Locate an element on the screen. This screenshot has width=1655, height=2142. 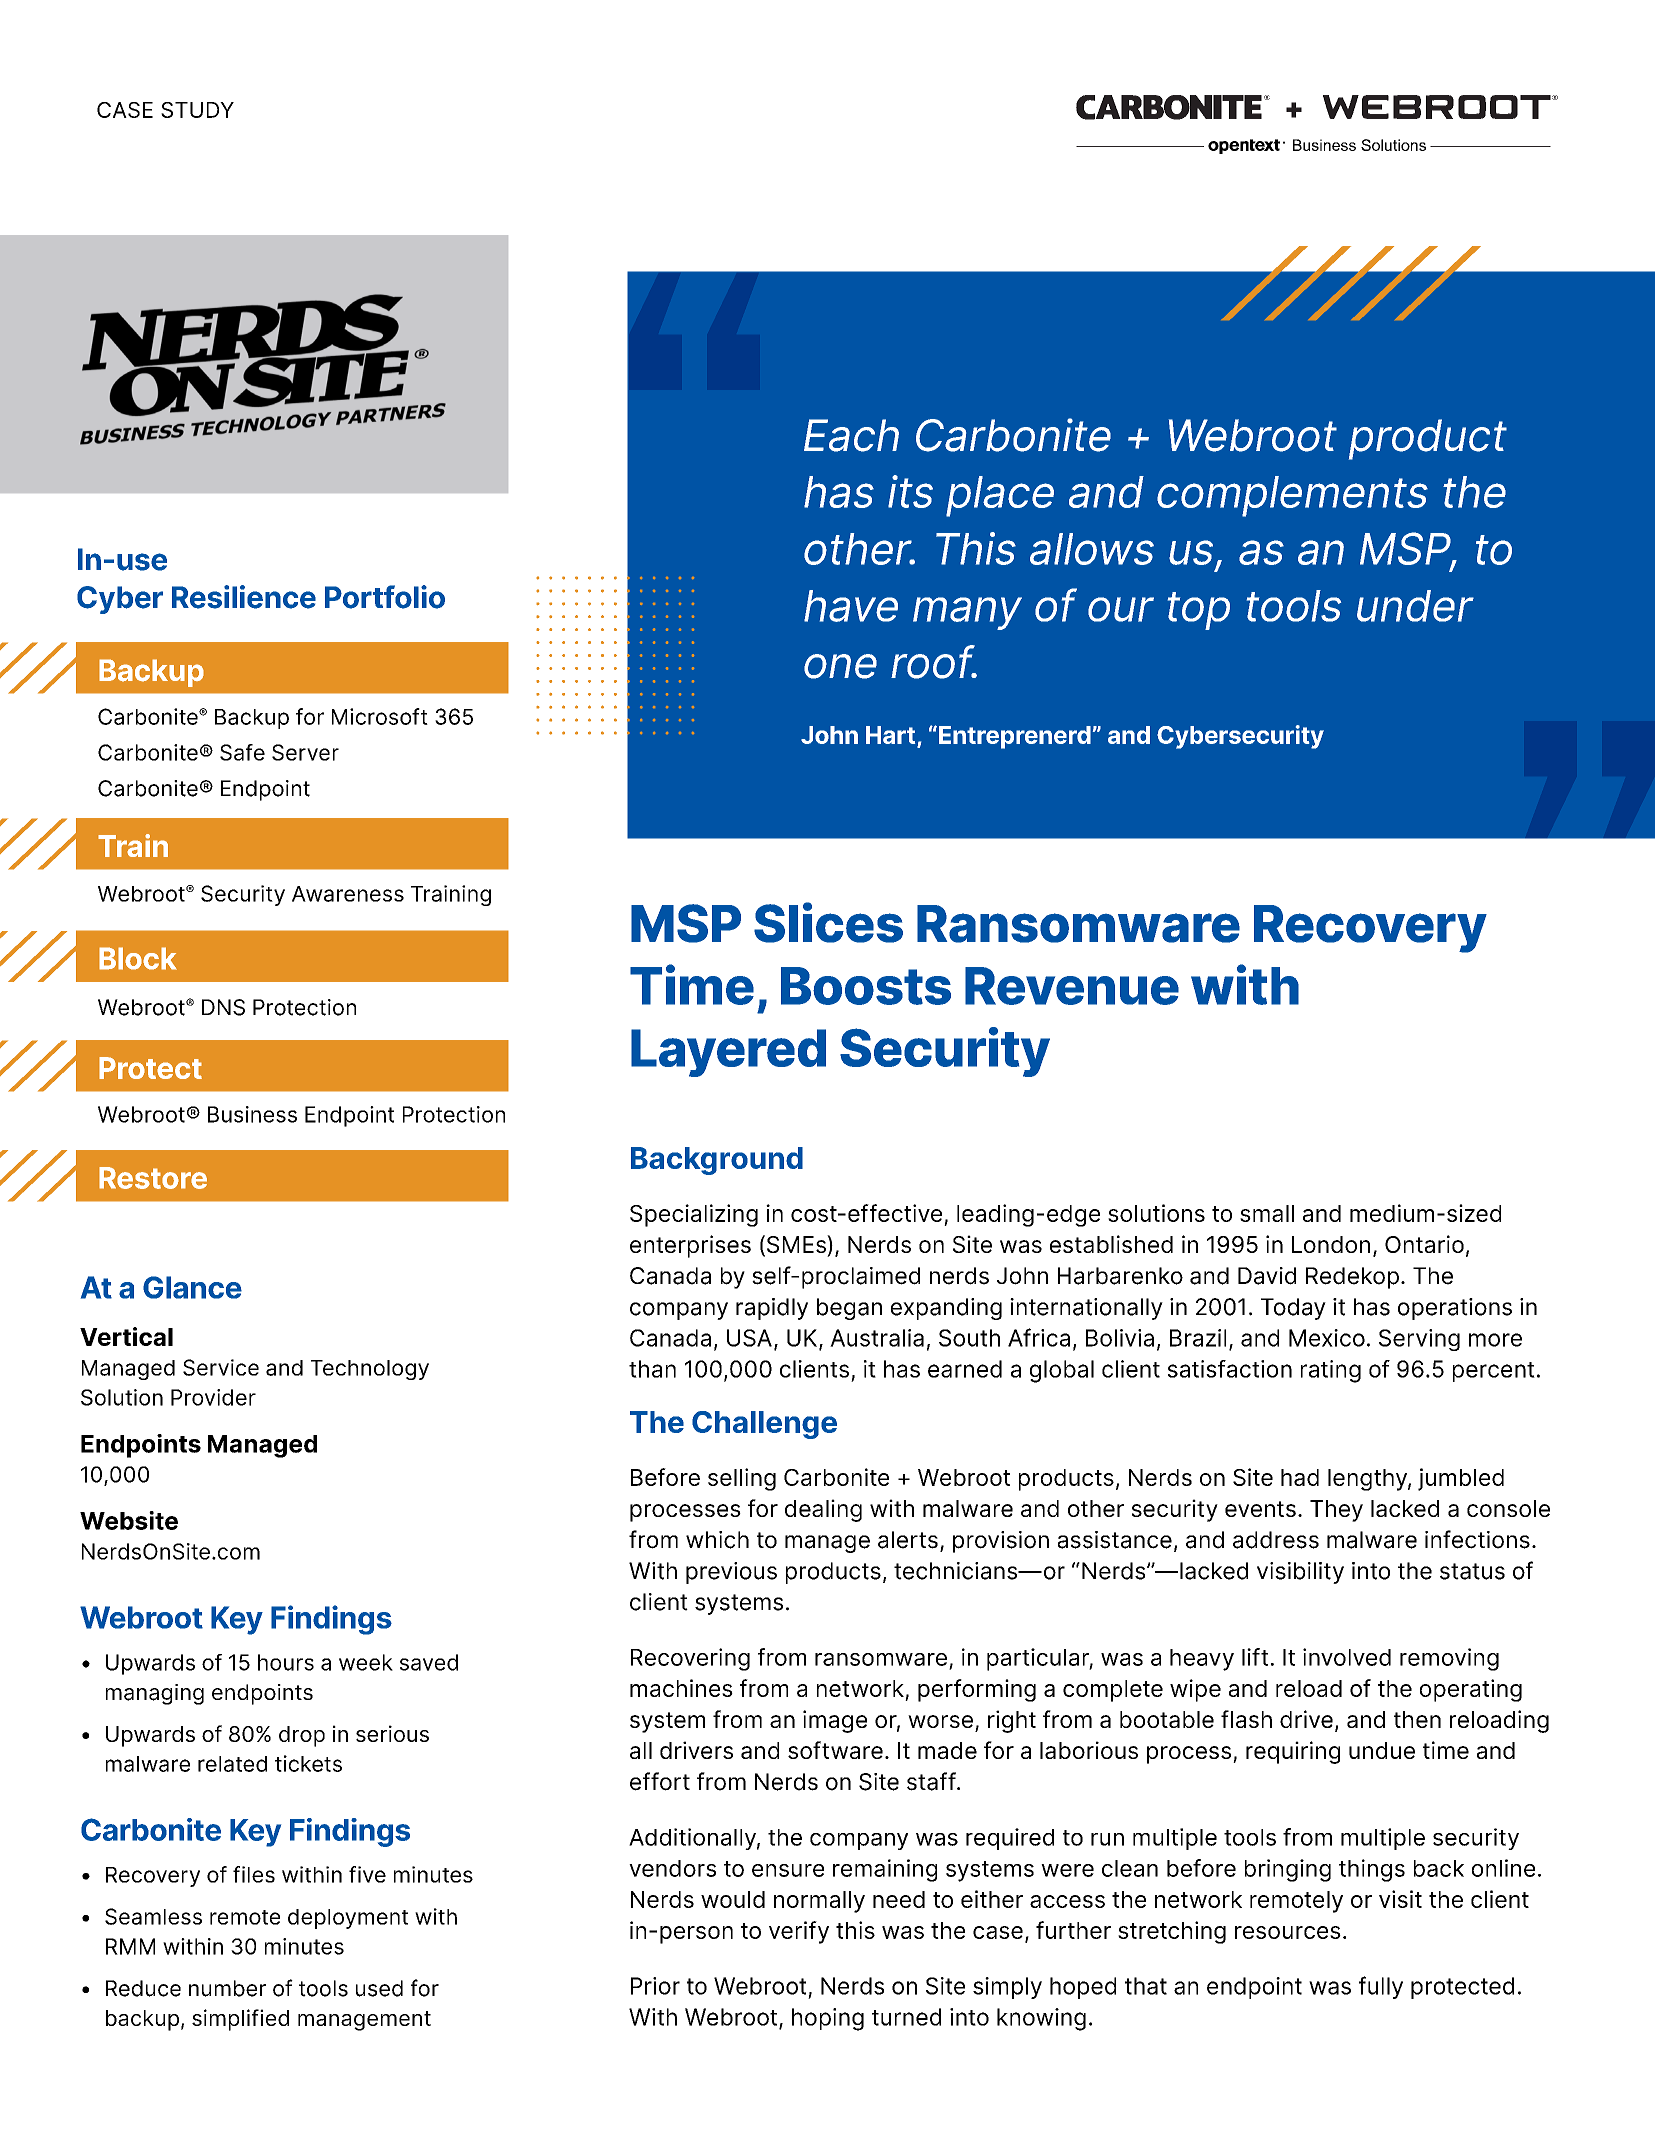
complements is located at coordinates (1292, 496).
